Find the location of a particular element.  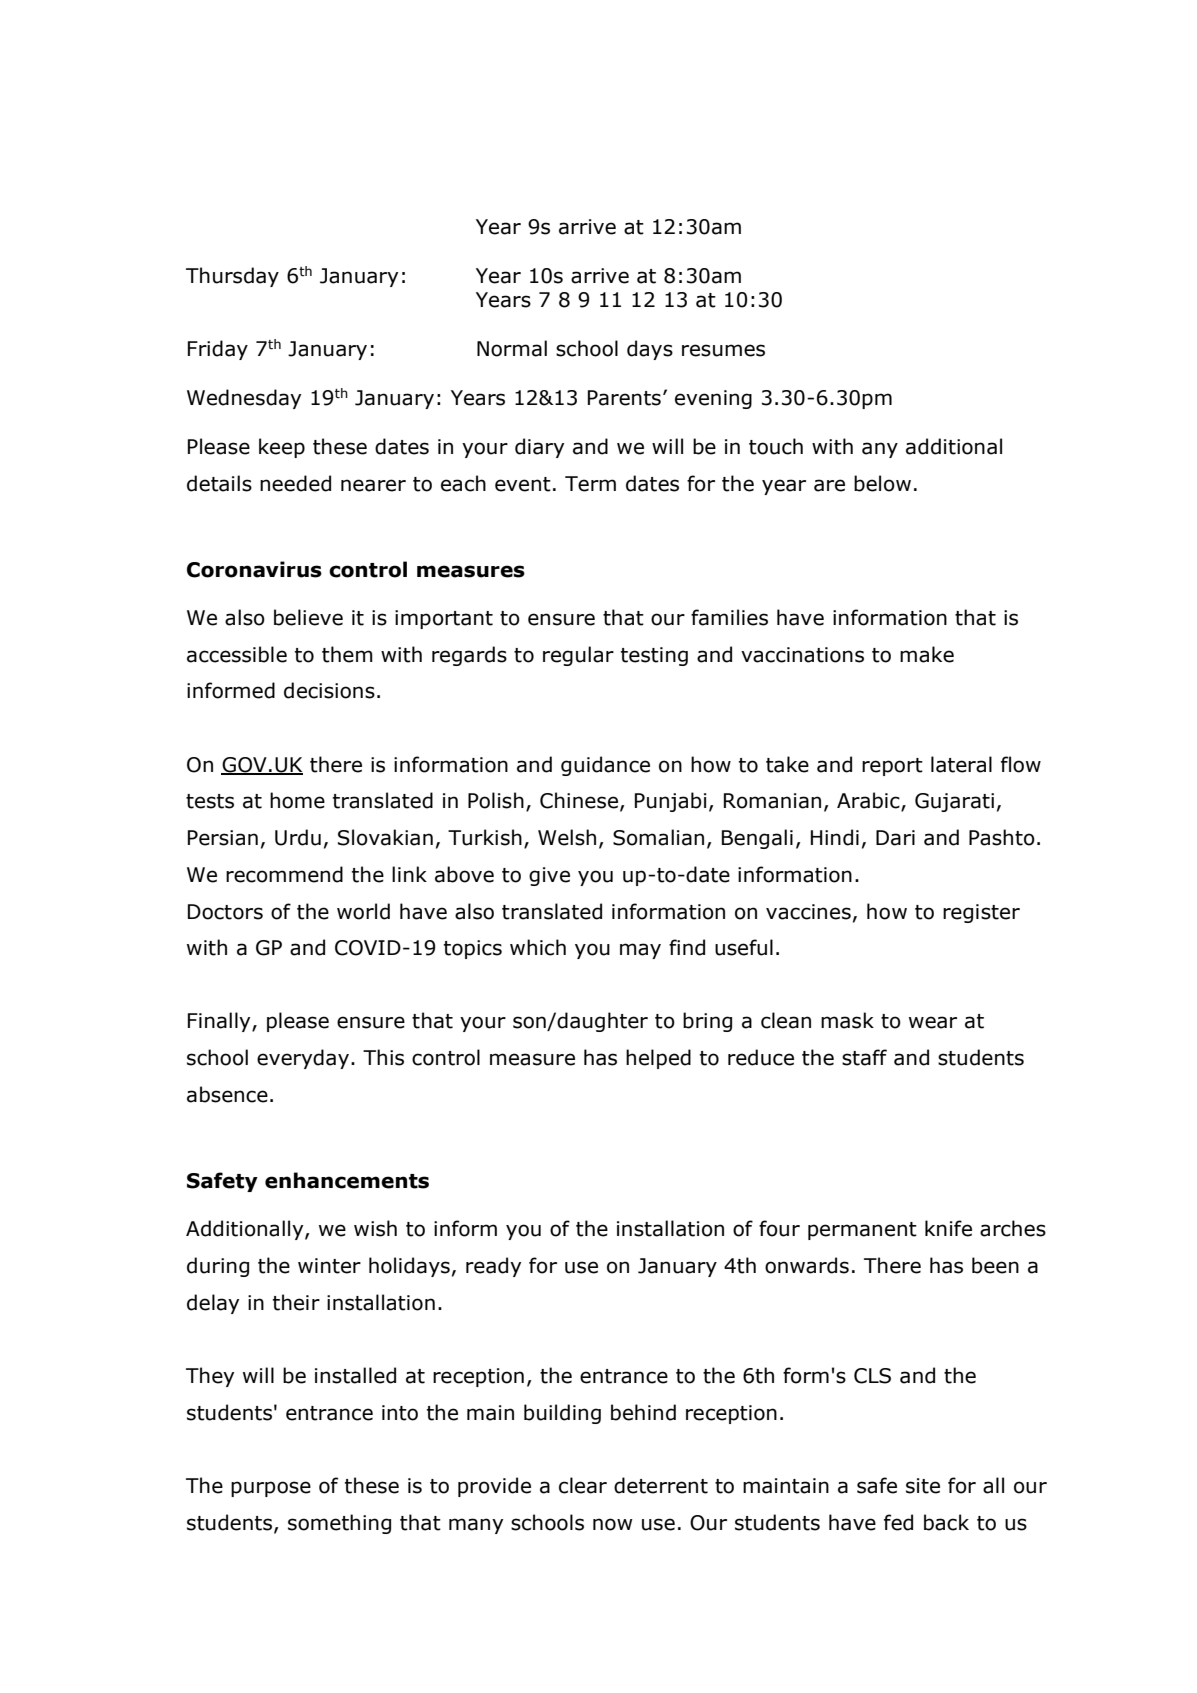

regular is located at coordinates (578, 656).
